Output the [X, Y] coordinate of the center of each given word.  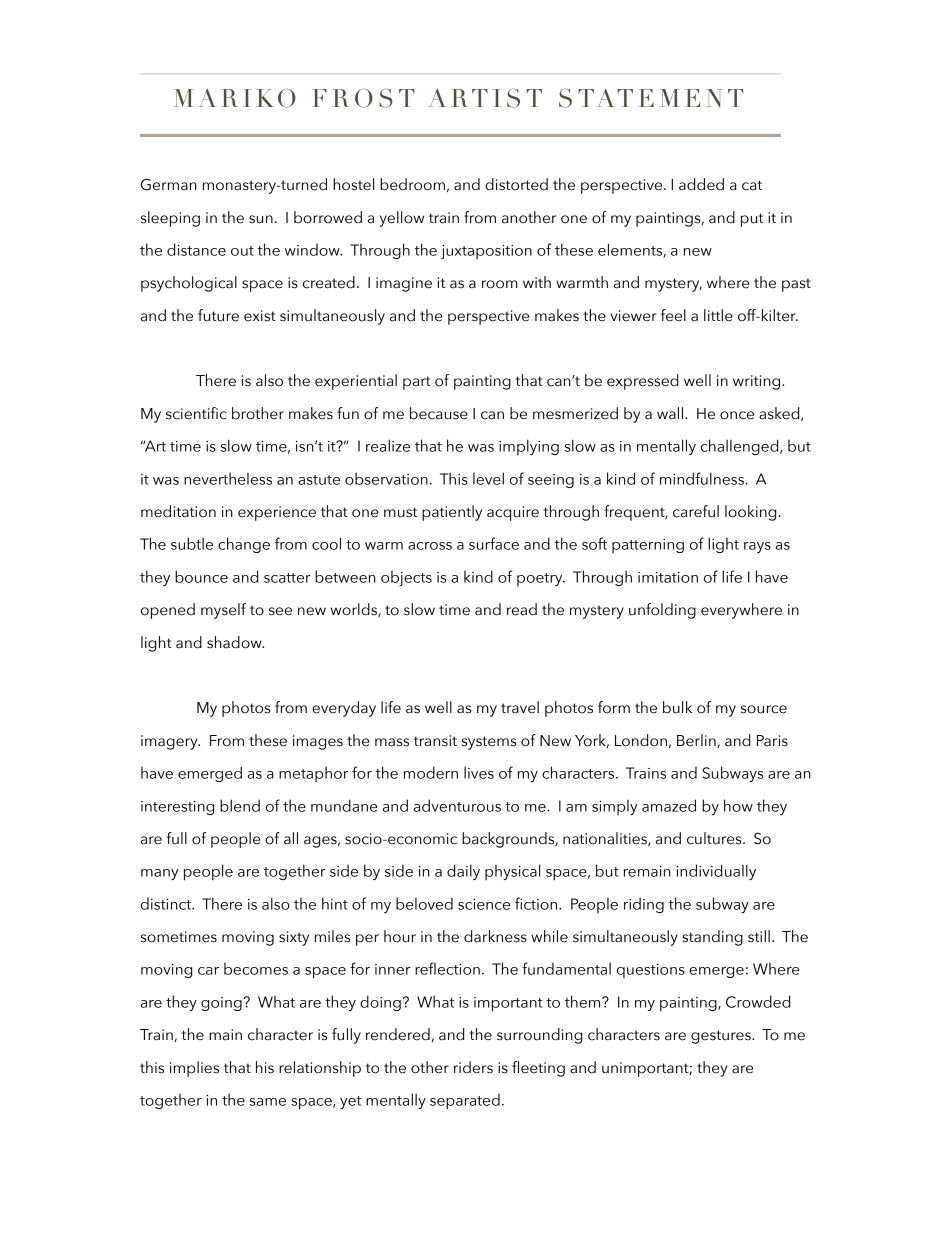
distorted [516, 184]
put [752, 220]
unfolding [662, 611]
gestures [722, 1037]
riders [473, 1067]
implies [194, 1069]
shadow [235, 642]
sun [261, 219]
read [522, 609]
